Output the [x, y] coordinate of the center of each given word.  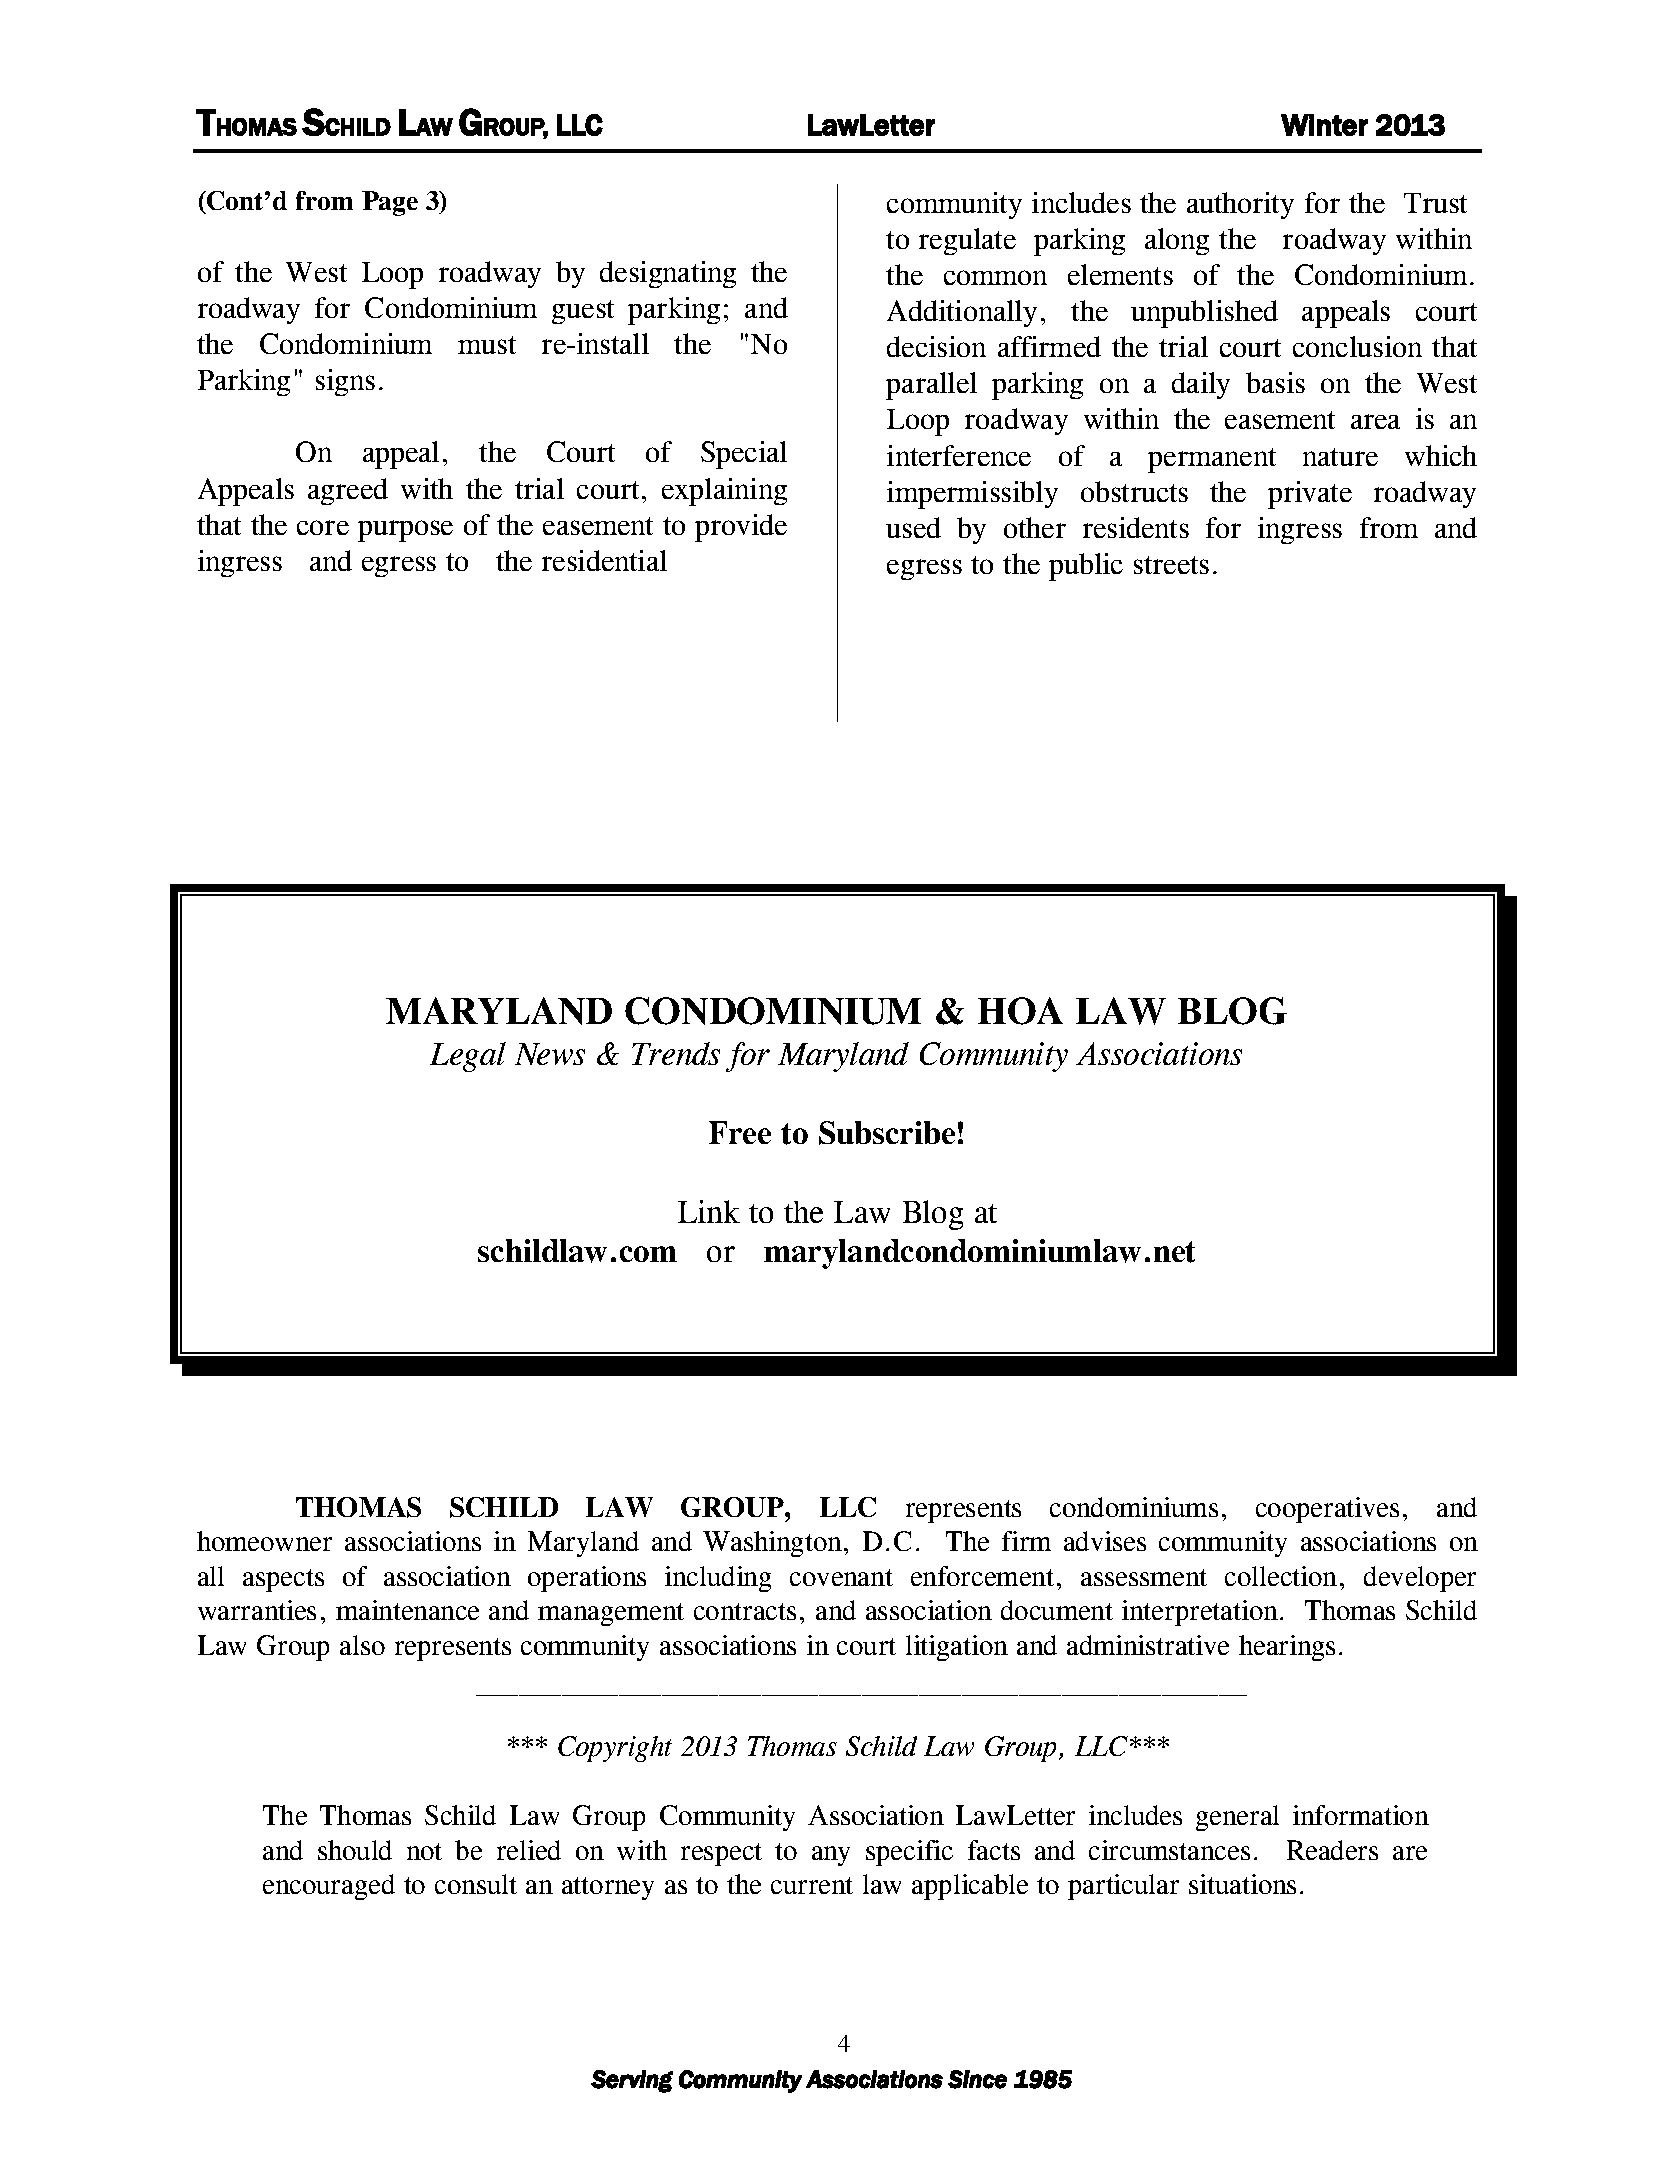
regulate [967, 241]
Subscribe [887, 1133]
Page [390, 203]
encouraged [329, 1887]
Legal [468, 1057]
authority [1240, 205]
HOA [1020, 1011]
